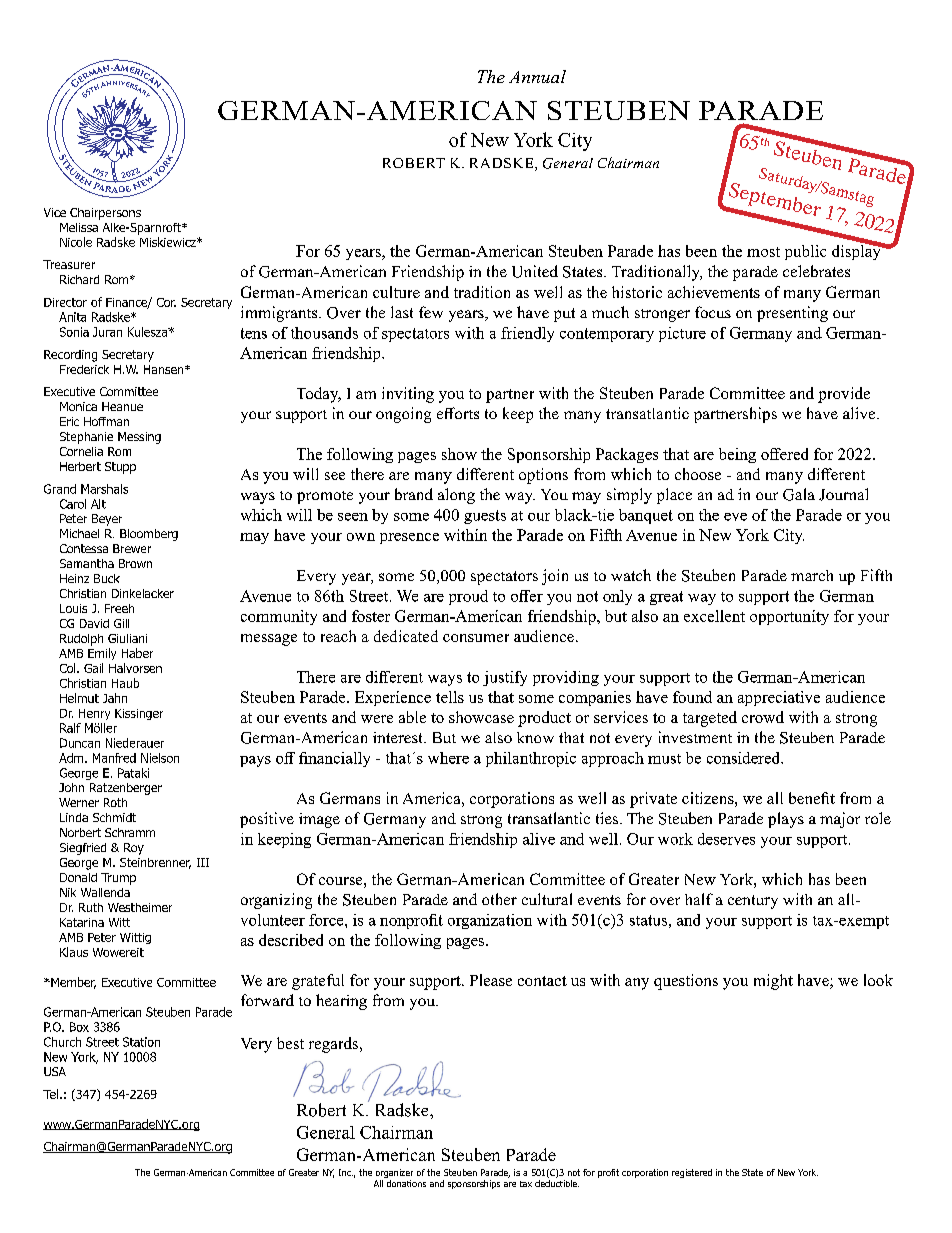 The image size is (952, 1233). What do you see at coordinates (844, 395) in the document?
I see `provide` at bounding box center [844, 395].
